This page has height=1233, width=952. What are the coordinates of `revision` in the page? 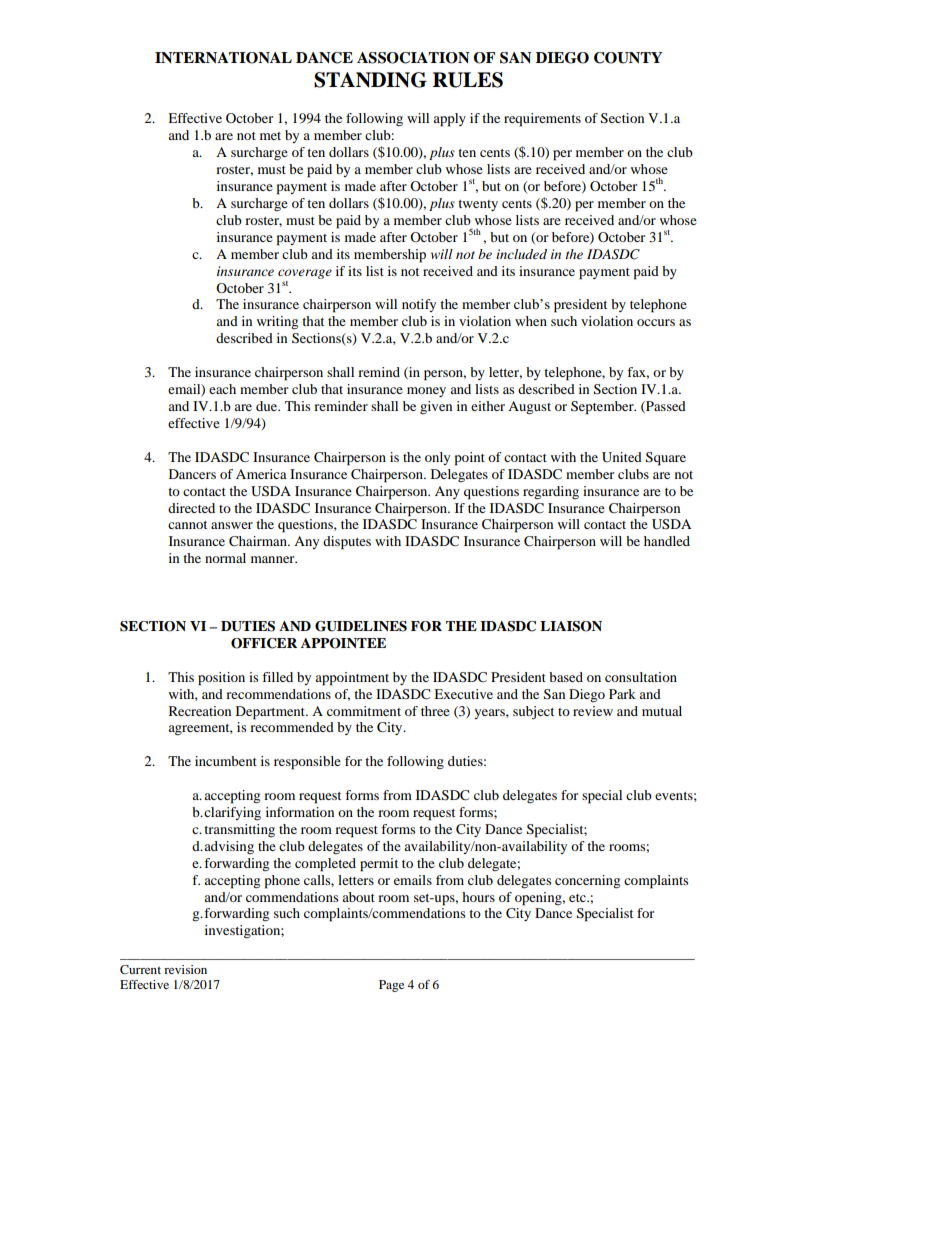 It's located at (185, 969).
